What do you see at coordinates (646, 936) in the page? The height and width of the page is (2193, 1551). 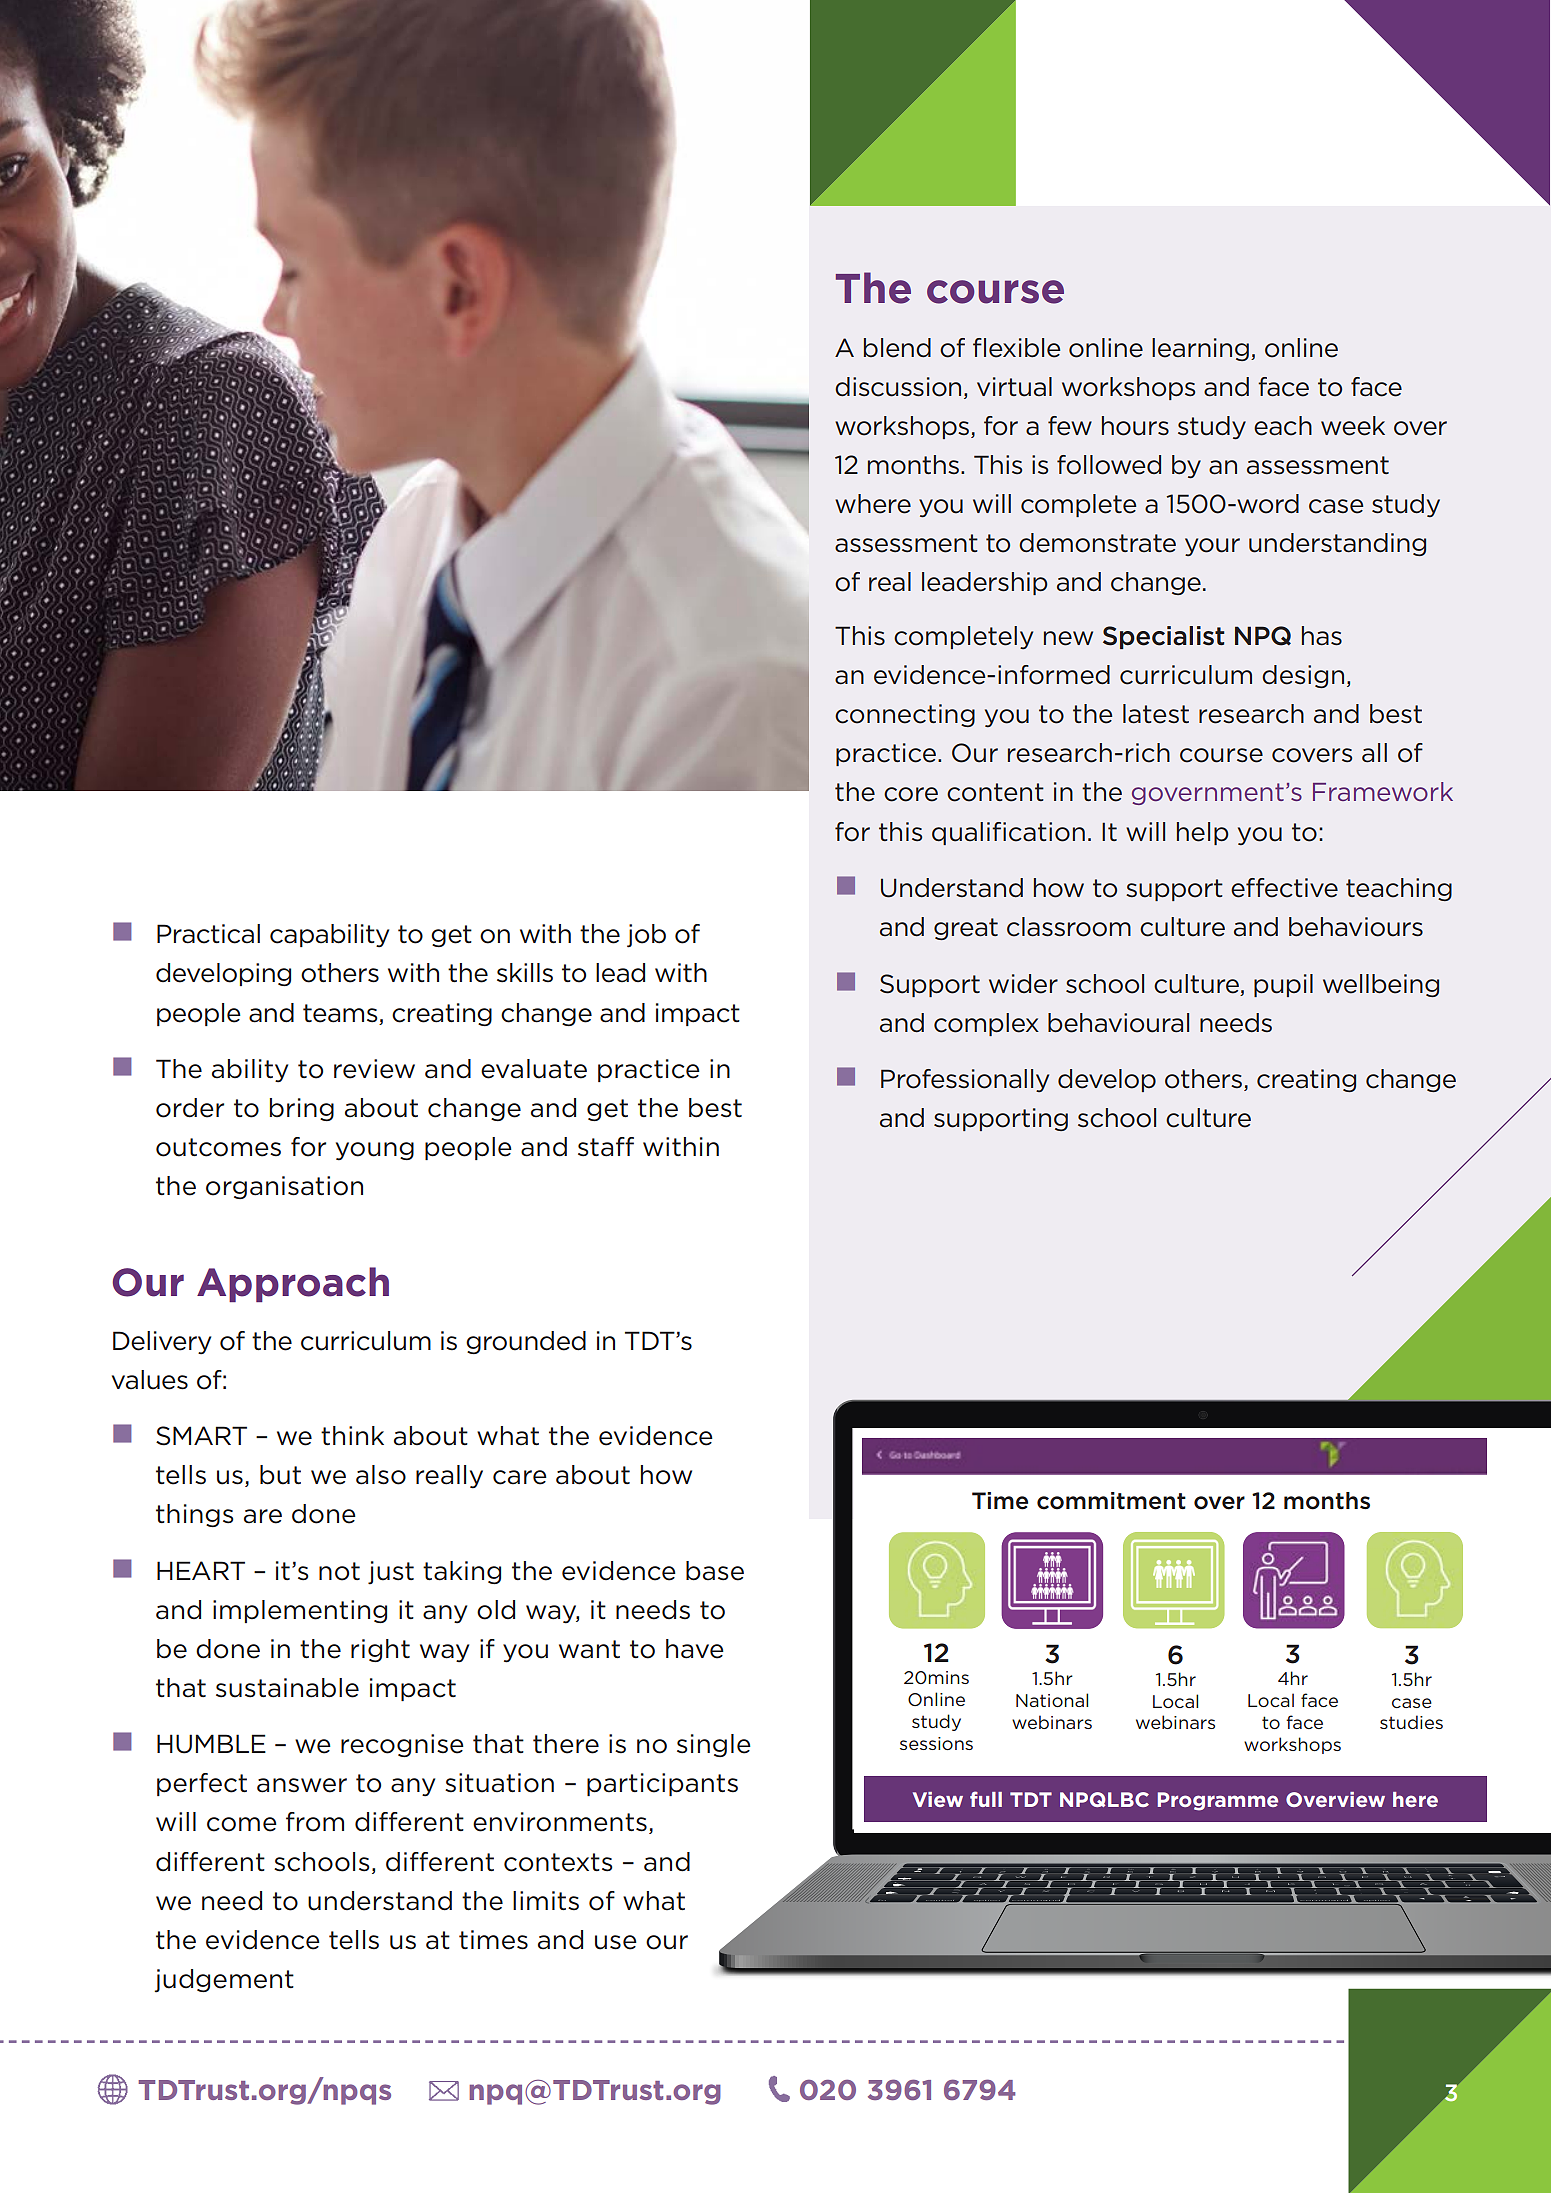 I see `job` at bounding box center [646, 936].
